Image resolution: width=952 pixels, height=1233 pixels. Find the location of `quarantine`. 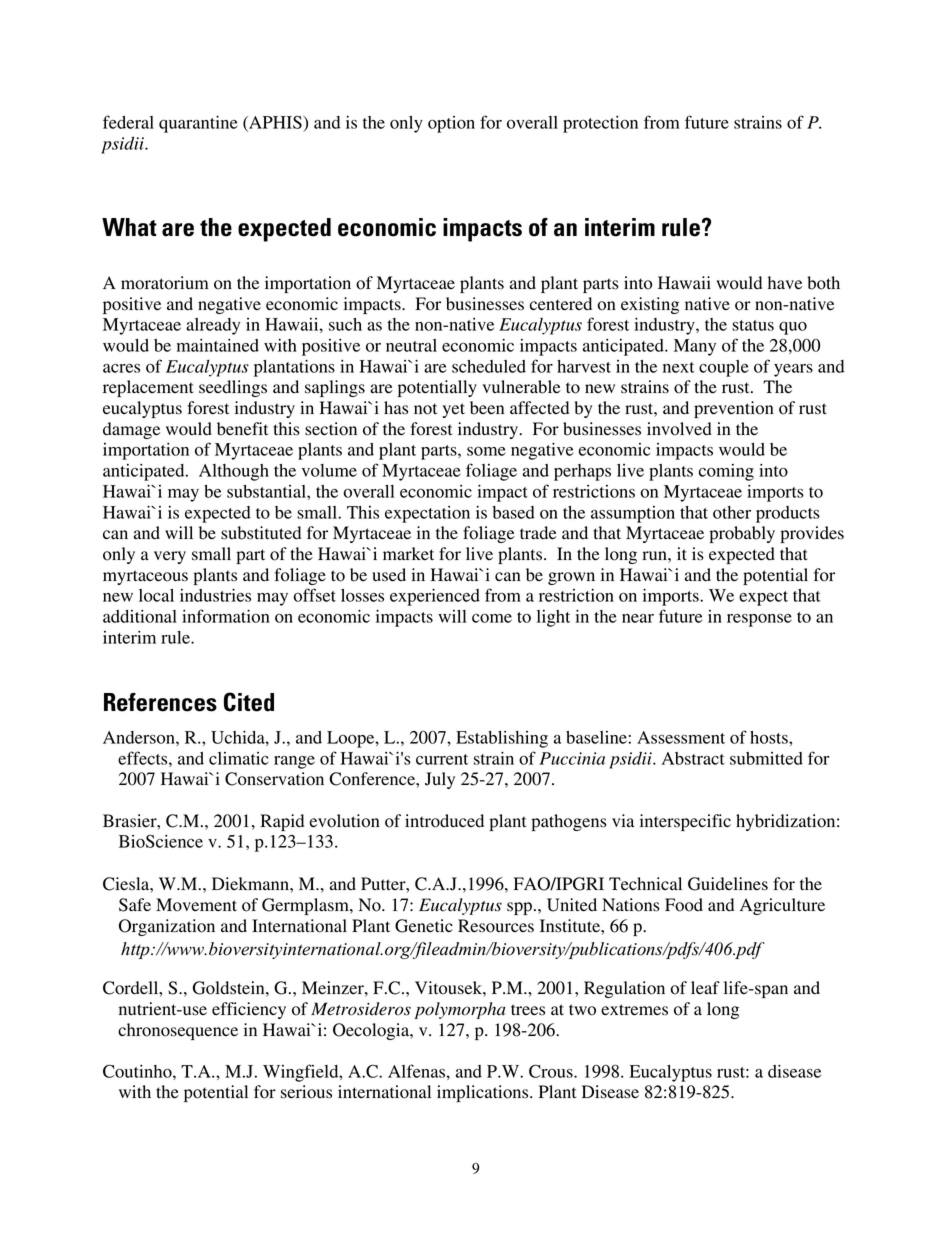

quarantine is located at coordinates (198, 124).
